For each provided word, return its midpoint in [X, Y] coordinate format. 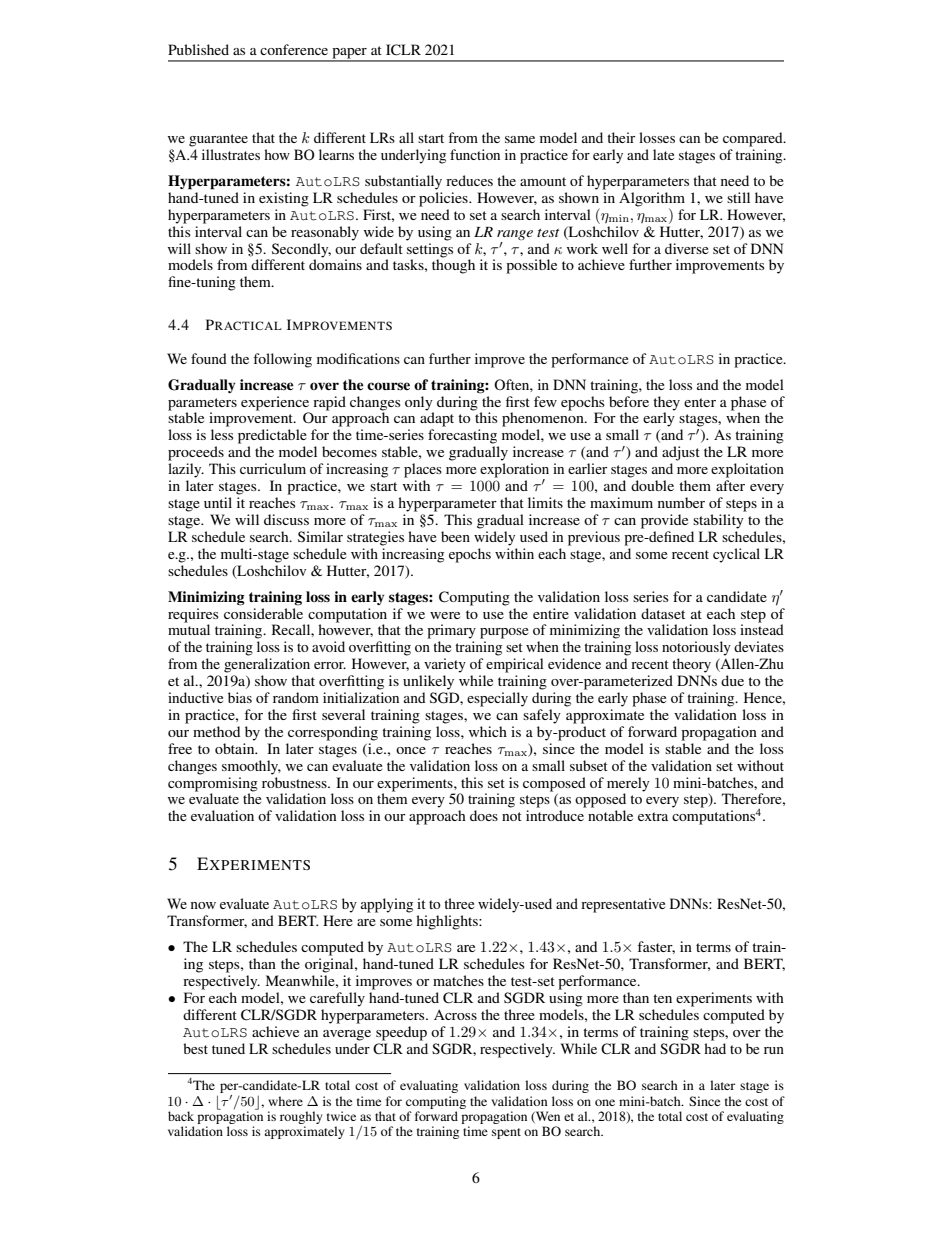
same [520, 139]
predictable [272, 436]
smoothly [251, 767]
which [488, 731]
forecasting [462, 436]
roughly [301, 1117]
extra [653, 816]
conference [294, 49]
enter [700, 402]
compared [754, 139]
